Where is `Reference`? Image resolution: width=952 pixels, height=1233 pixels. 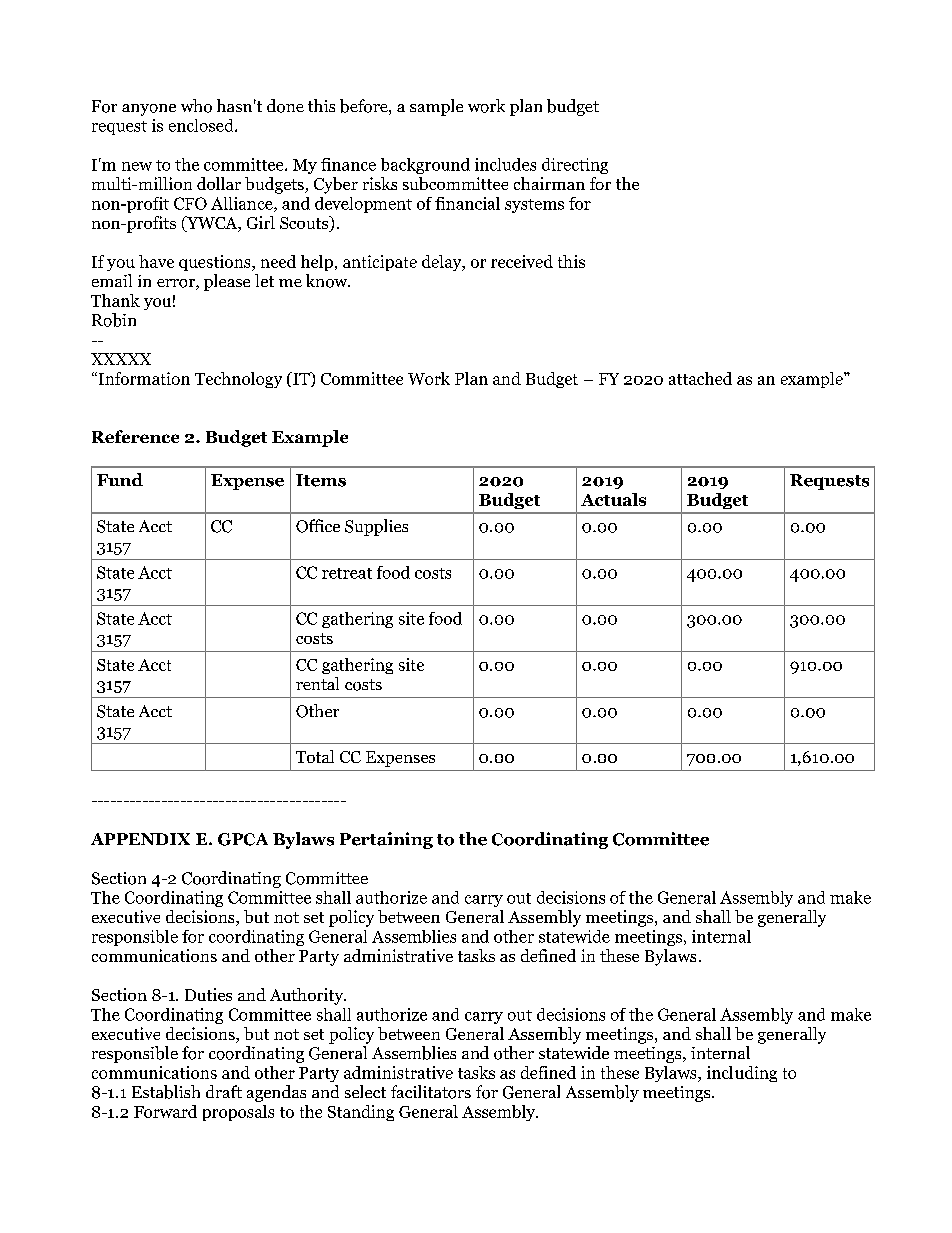 Reference is located at coordinates (135, 436).
